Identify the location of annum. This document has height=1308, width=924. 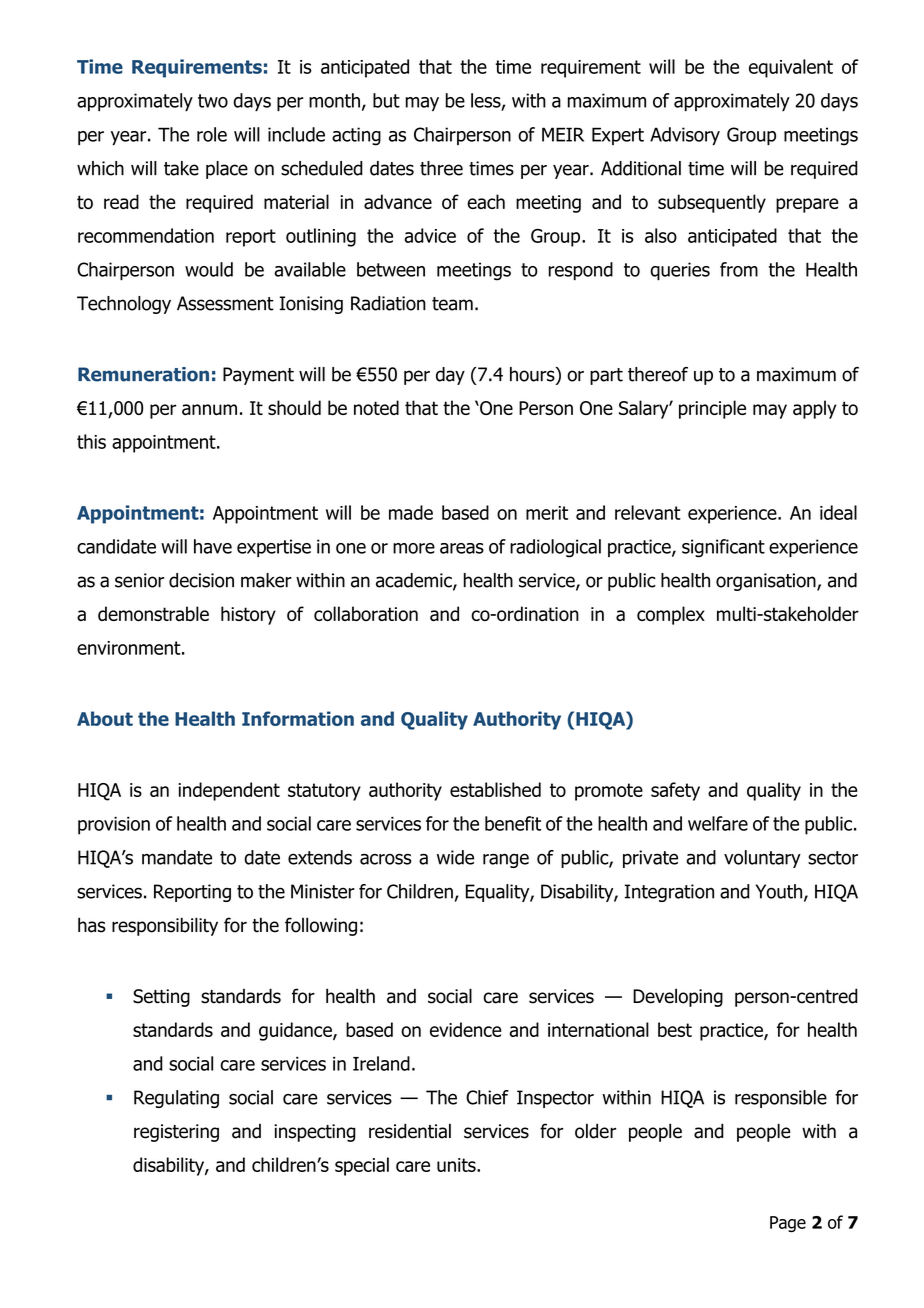
(209, 409).
